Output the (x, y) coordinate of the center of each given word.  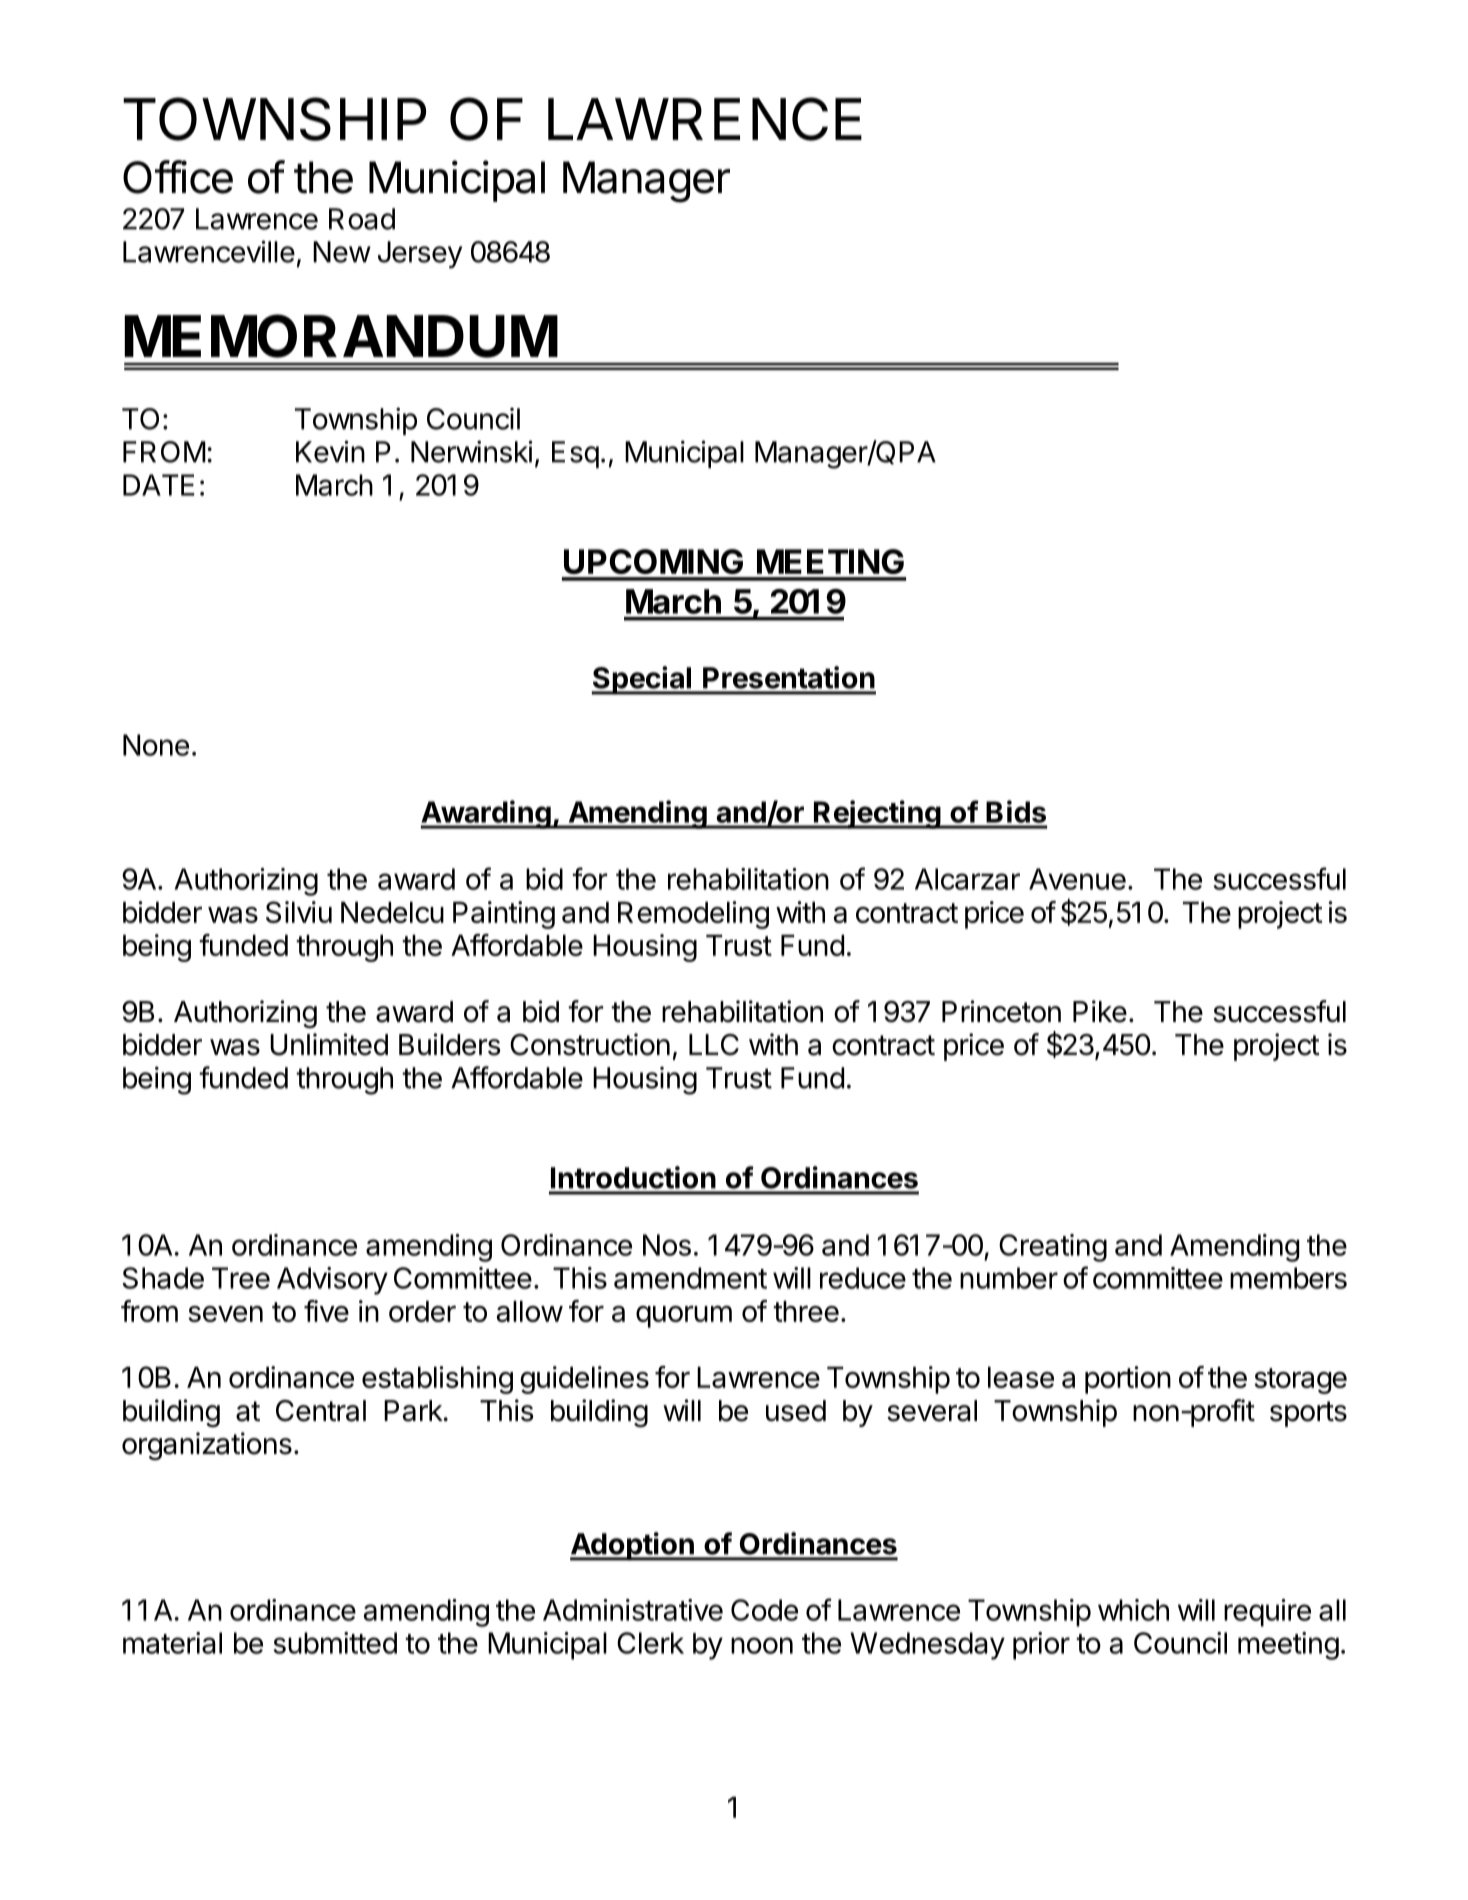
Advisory (332, 1281)
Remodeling (693, 915)
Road (362, 219)
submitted (335, 1643)
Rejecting (877, 814)
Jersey (420, 255)
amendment (690, 1278)
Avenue (1077, 879)
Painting (504, 915)
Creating (1053, 1248)
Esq (575, 454)
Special (642, 680)
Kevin (330, 451)
